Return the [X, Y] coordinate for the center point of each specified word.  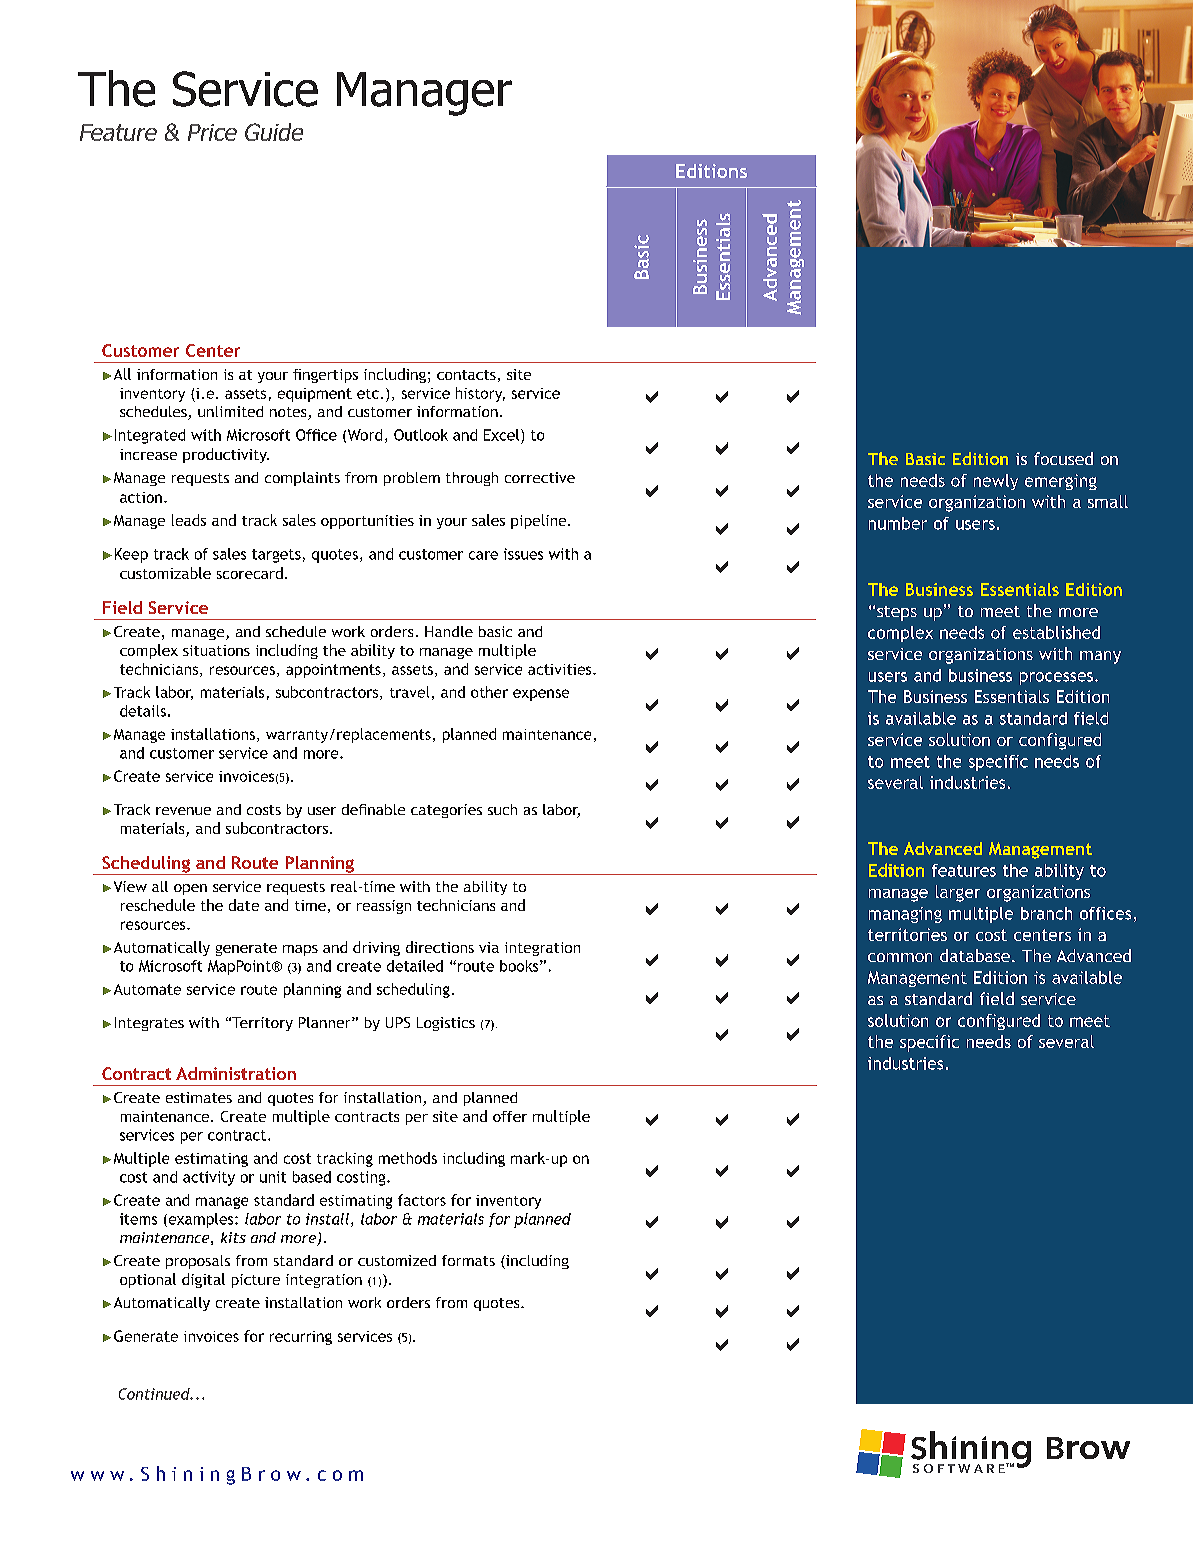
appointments [333, 671]
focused [1063, 458]
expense [541, 695]
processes [1058, 678]
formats [468, 1260]
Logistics [446, 1024]
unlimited [230, 411]
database [975, 955]
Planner [326, 1022]
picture [256, 1281]
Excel [503, 435]
